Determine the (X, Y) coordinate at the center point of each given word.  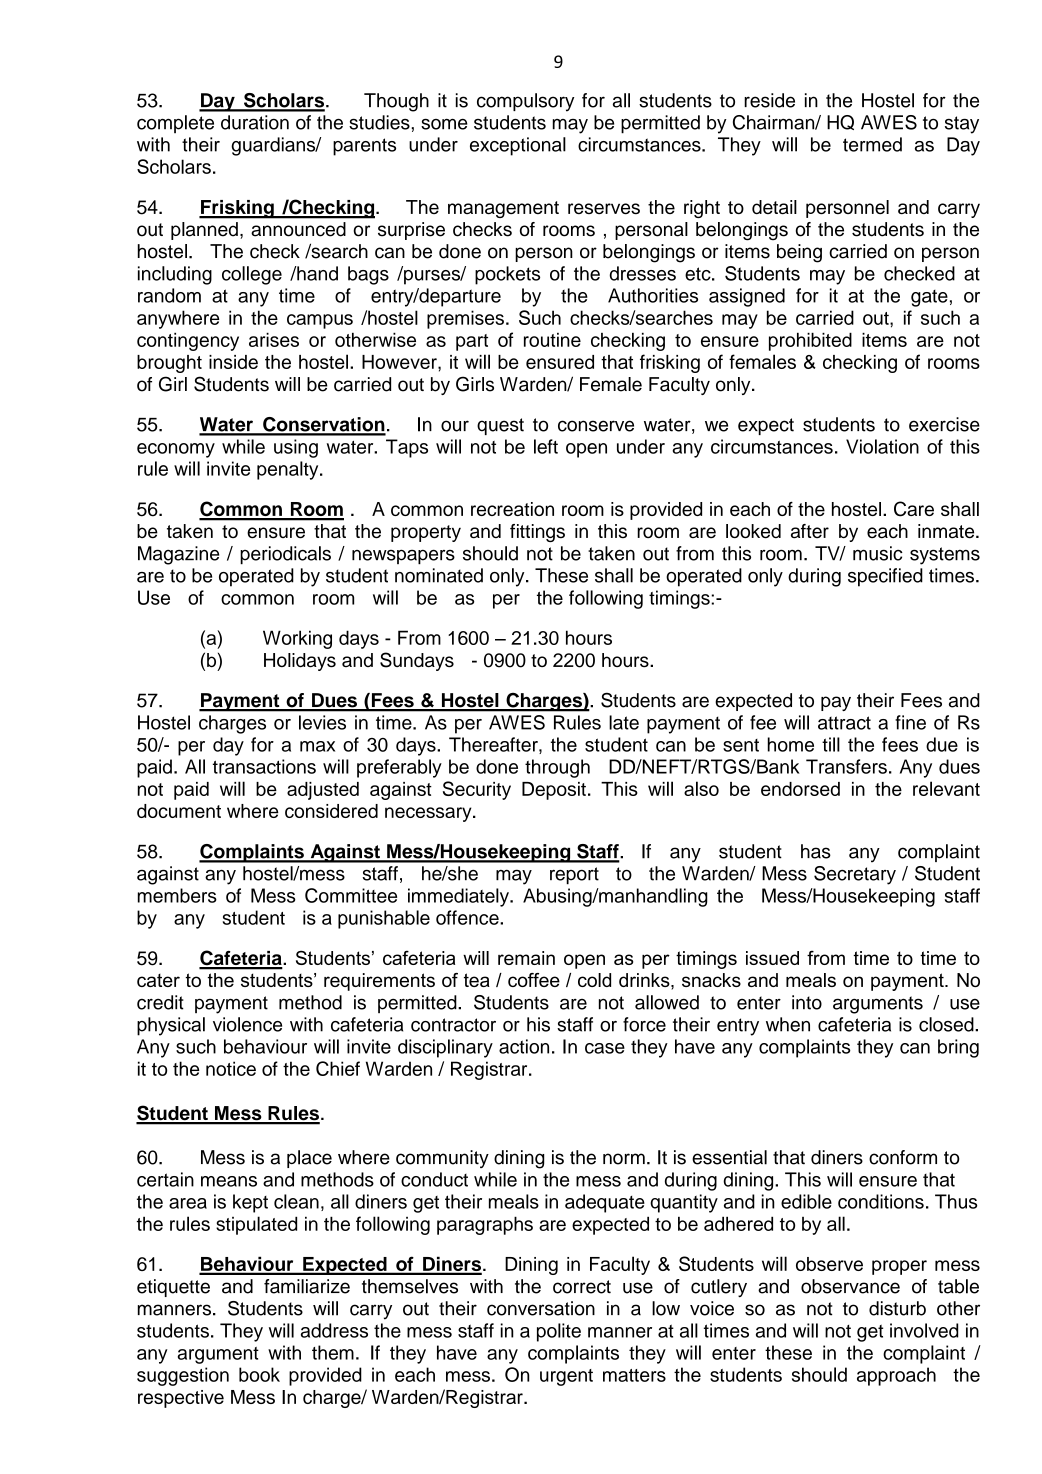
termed (872, 144)
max (317, 746)
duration (255, 122)
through (557, 768)
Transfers (846, 766)
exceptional (518, 146)
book (259, 1374)
